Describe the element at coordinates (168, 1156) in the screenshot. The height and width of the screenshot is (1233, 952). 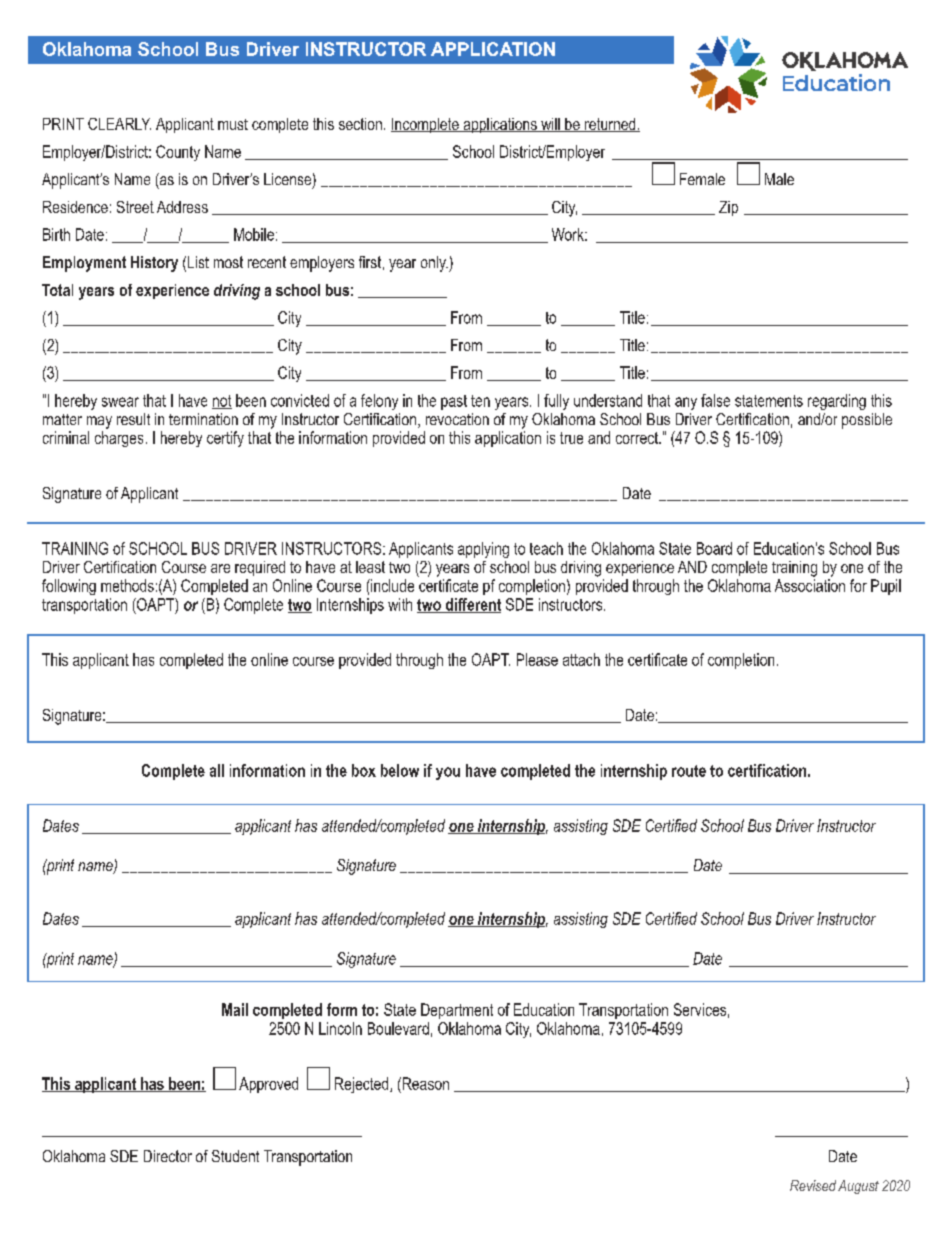
I see `Director` at that location.
